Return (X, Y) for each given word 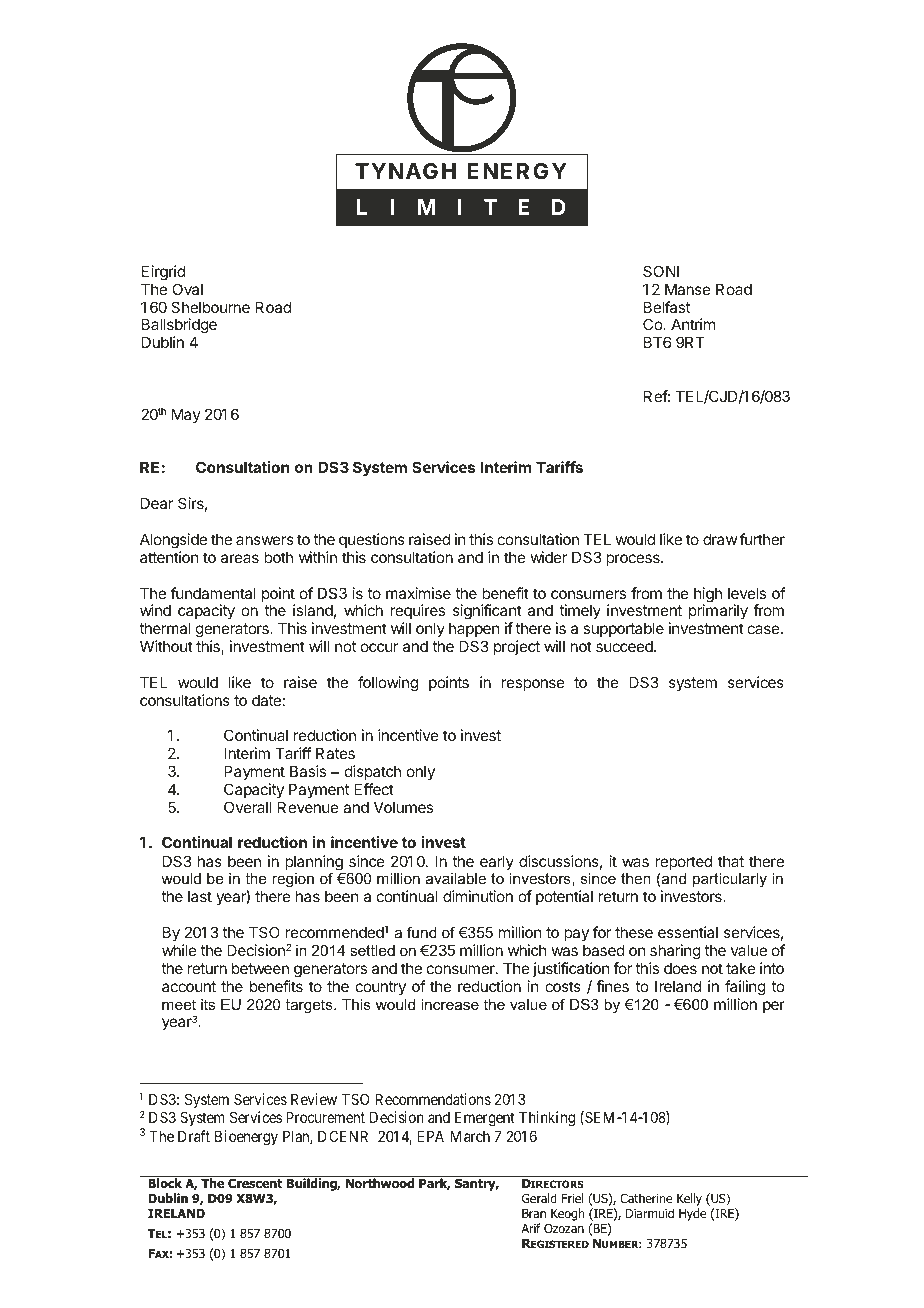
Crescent (255, 1183)
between (260, 968)
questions (372, 540)
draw (720, 539)
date (266, 700)
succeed (625, 646)
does (680, 968)
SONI (661, 271)
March (470, 1136)
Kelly (689, 1201)
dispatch (373, 772)
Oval (187, 289)
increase (450, 1004)
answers (265, 540)
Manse (688, 289)
